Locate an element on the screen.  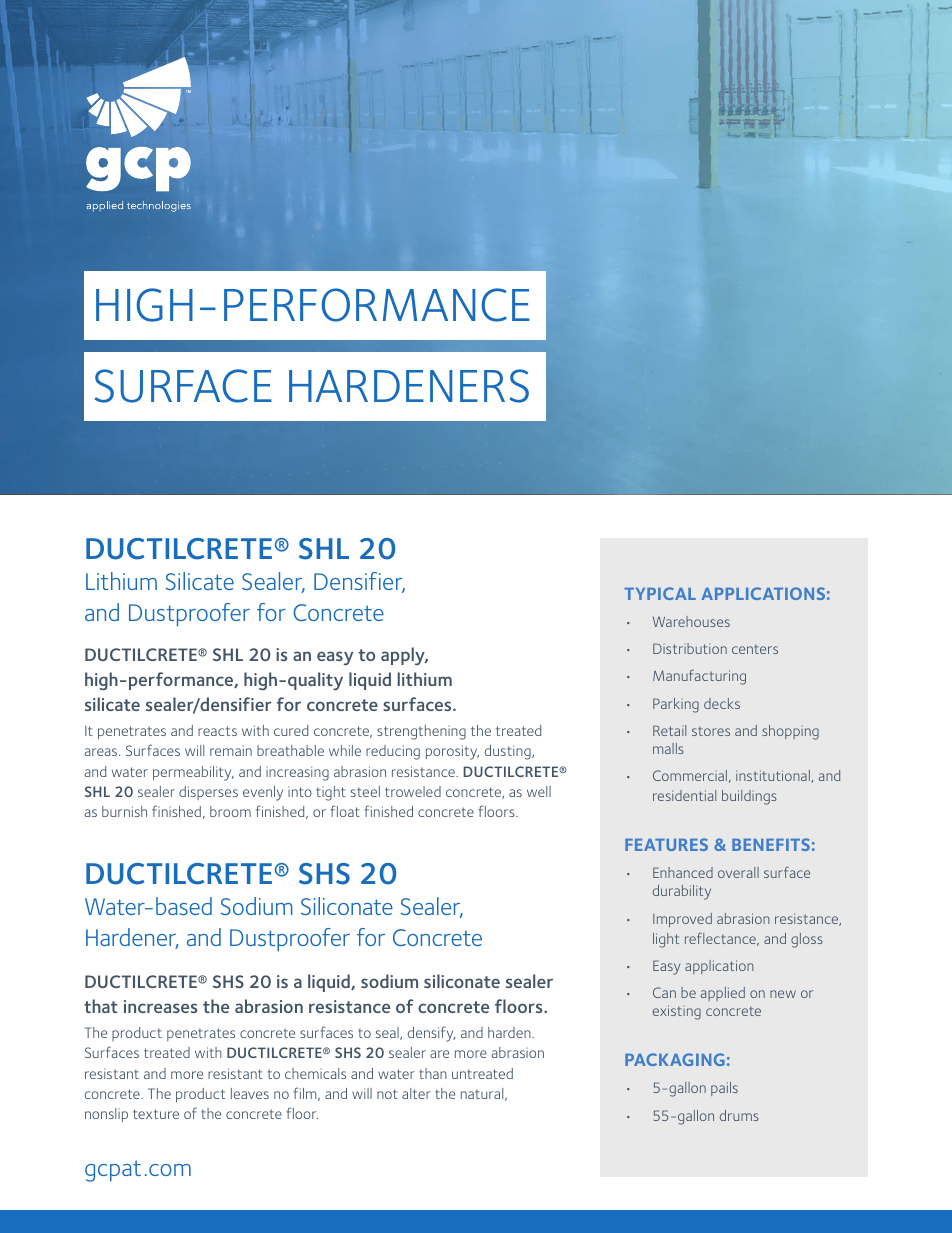
reacts is located at coordinates (217, 731).
